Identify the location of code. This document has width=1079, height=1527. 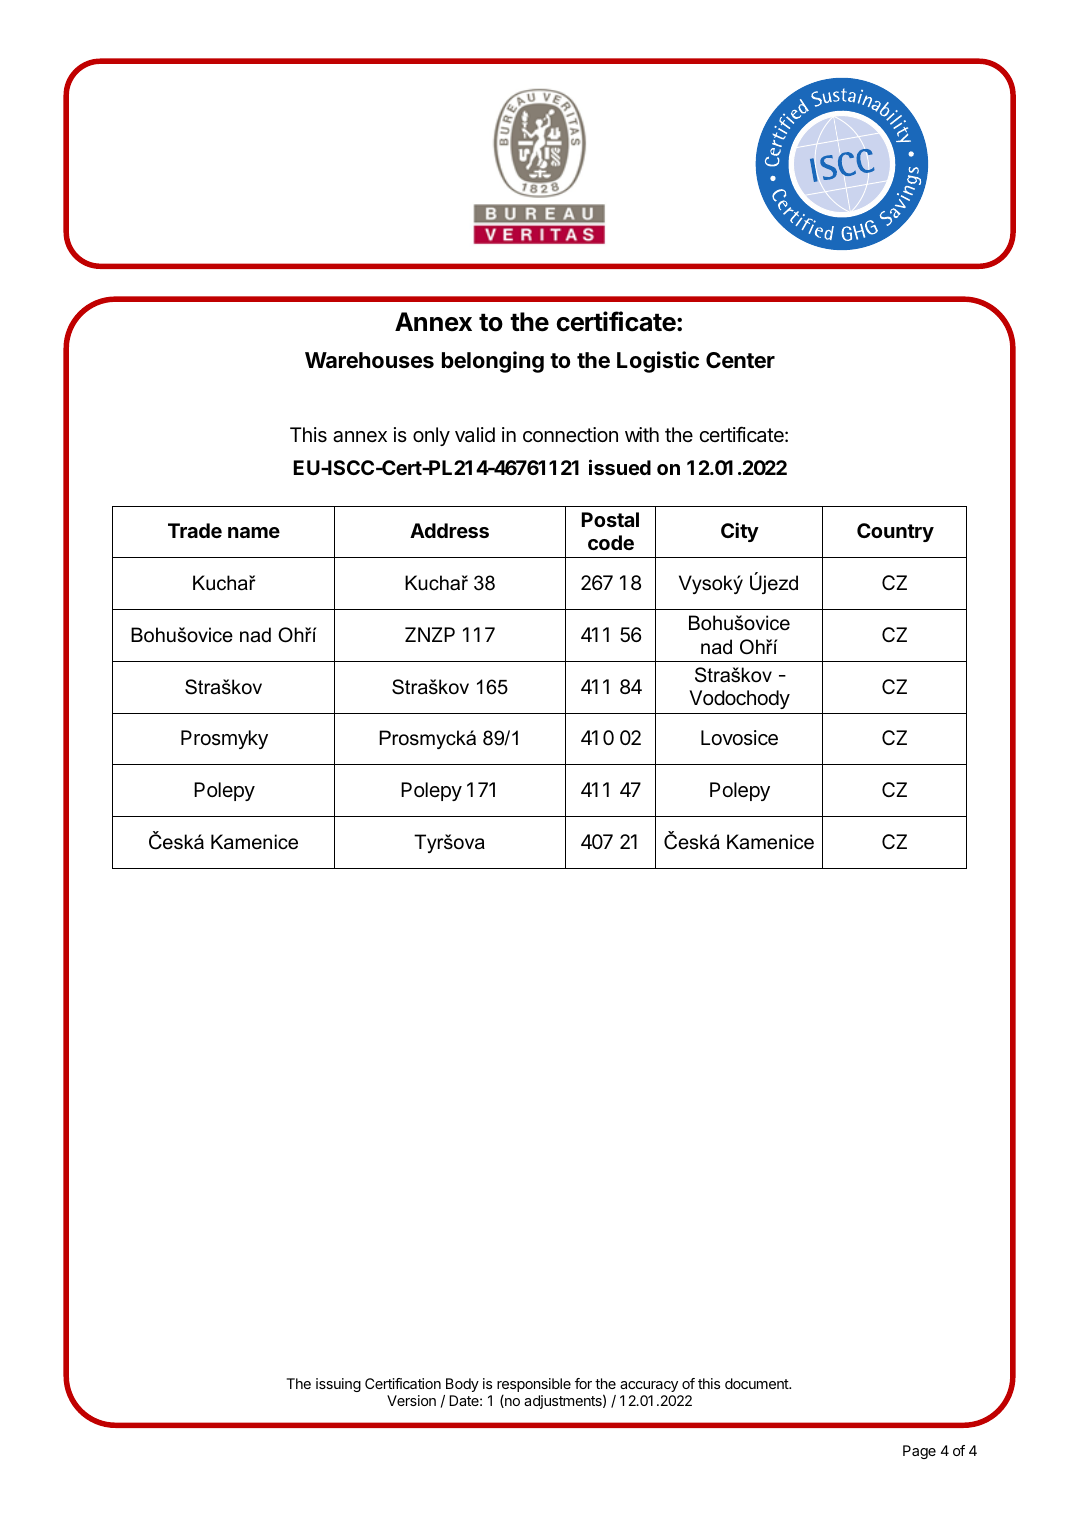
(611, 542).
